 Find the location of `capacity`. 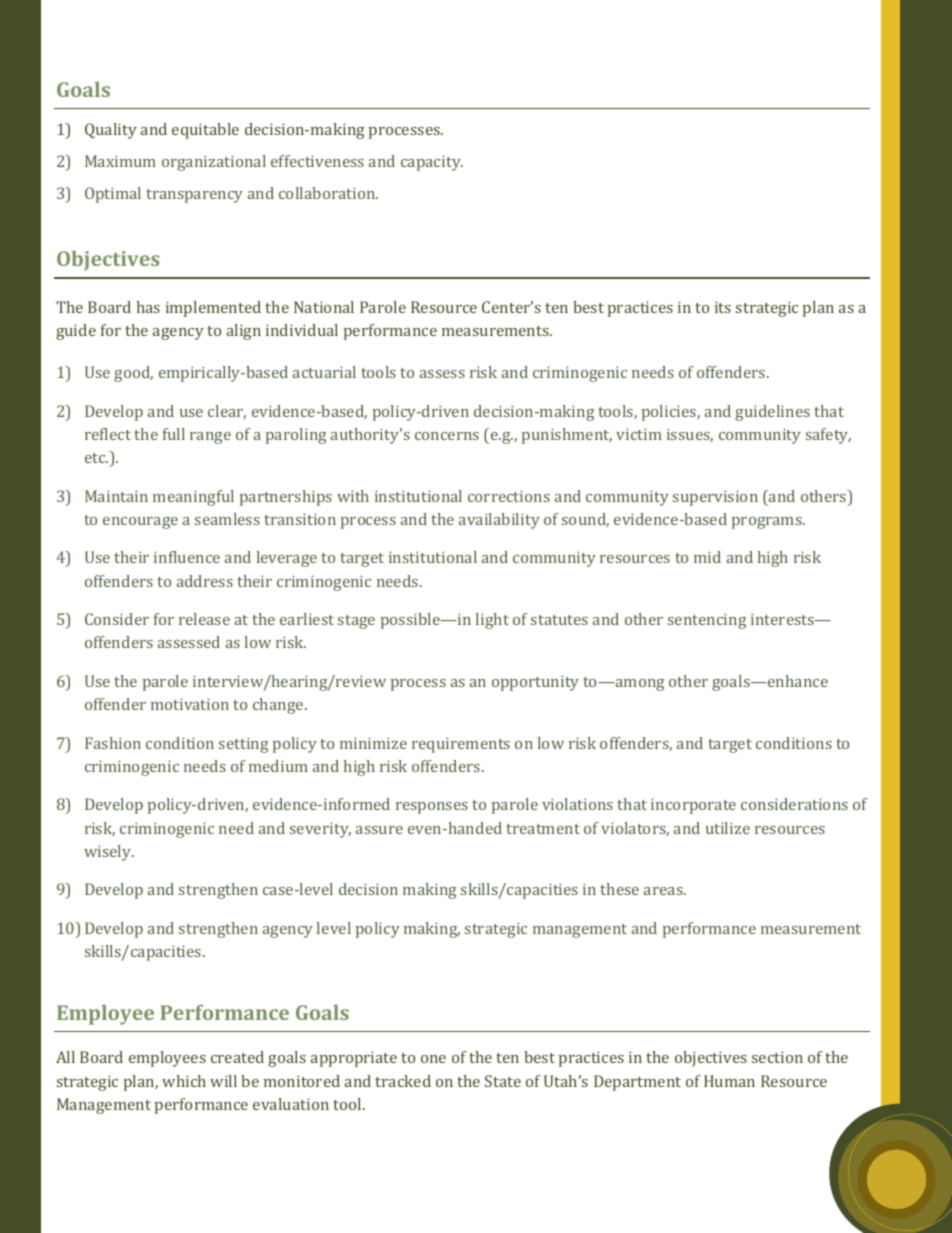

capacity is located at coordinates (432, 163).
